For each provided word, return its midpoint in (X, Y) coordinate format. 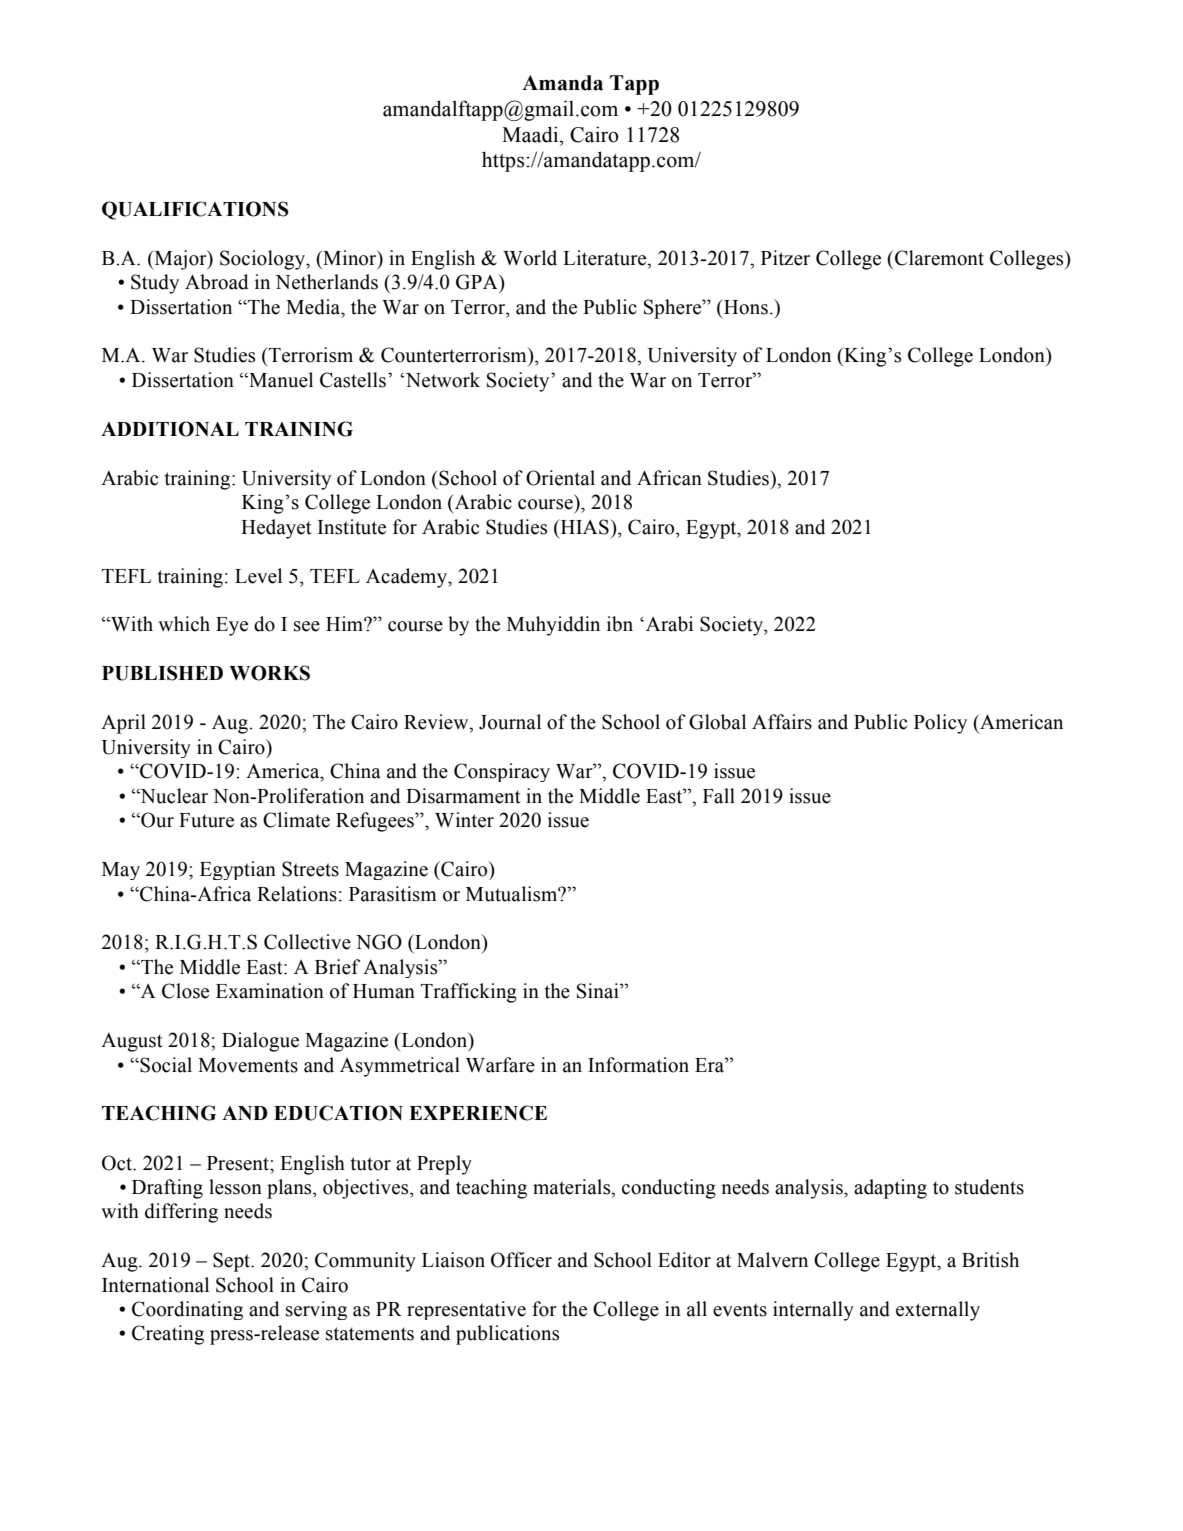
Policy (940, 724)
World (530, 258)
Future (206, 820)
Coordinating (187, 1310)
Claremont (939, 258)
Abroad (217, 282)
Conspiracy (502, 772)
